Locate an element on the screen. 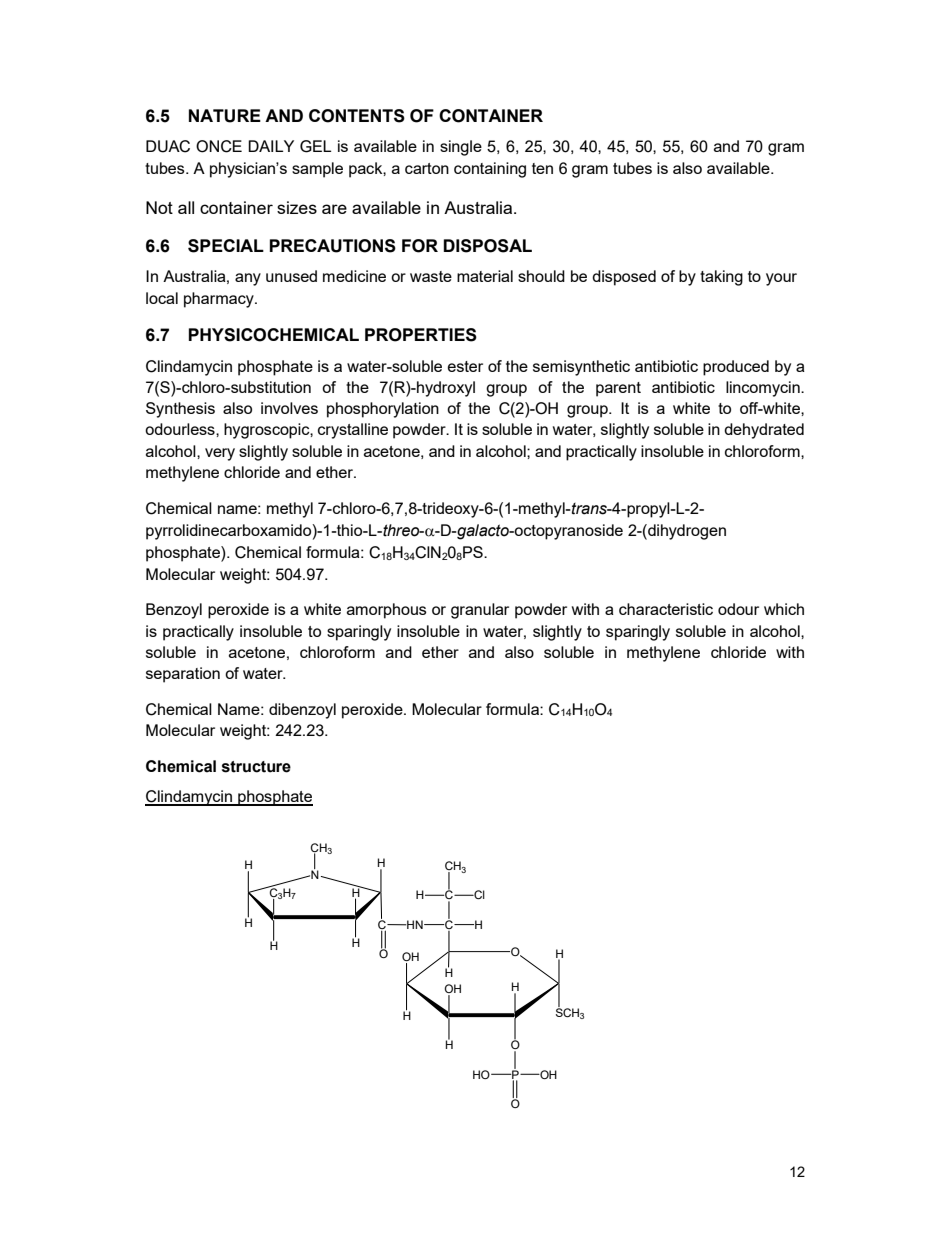  amorphous is located at coordinates (387, 611).
